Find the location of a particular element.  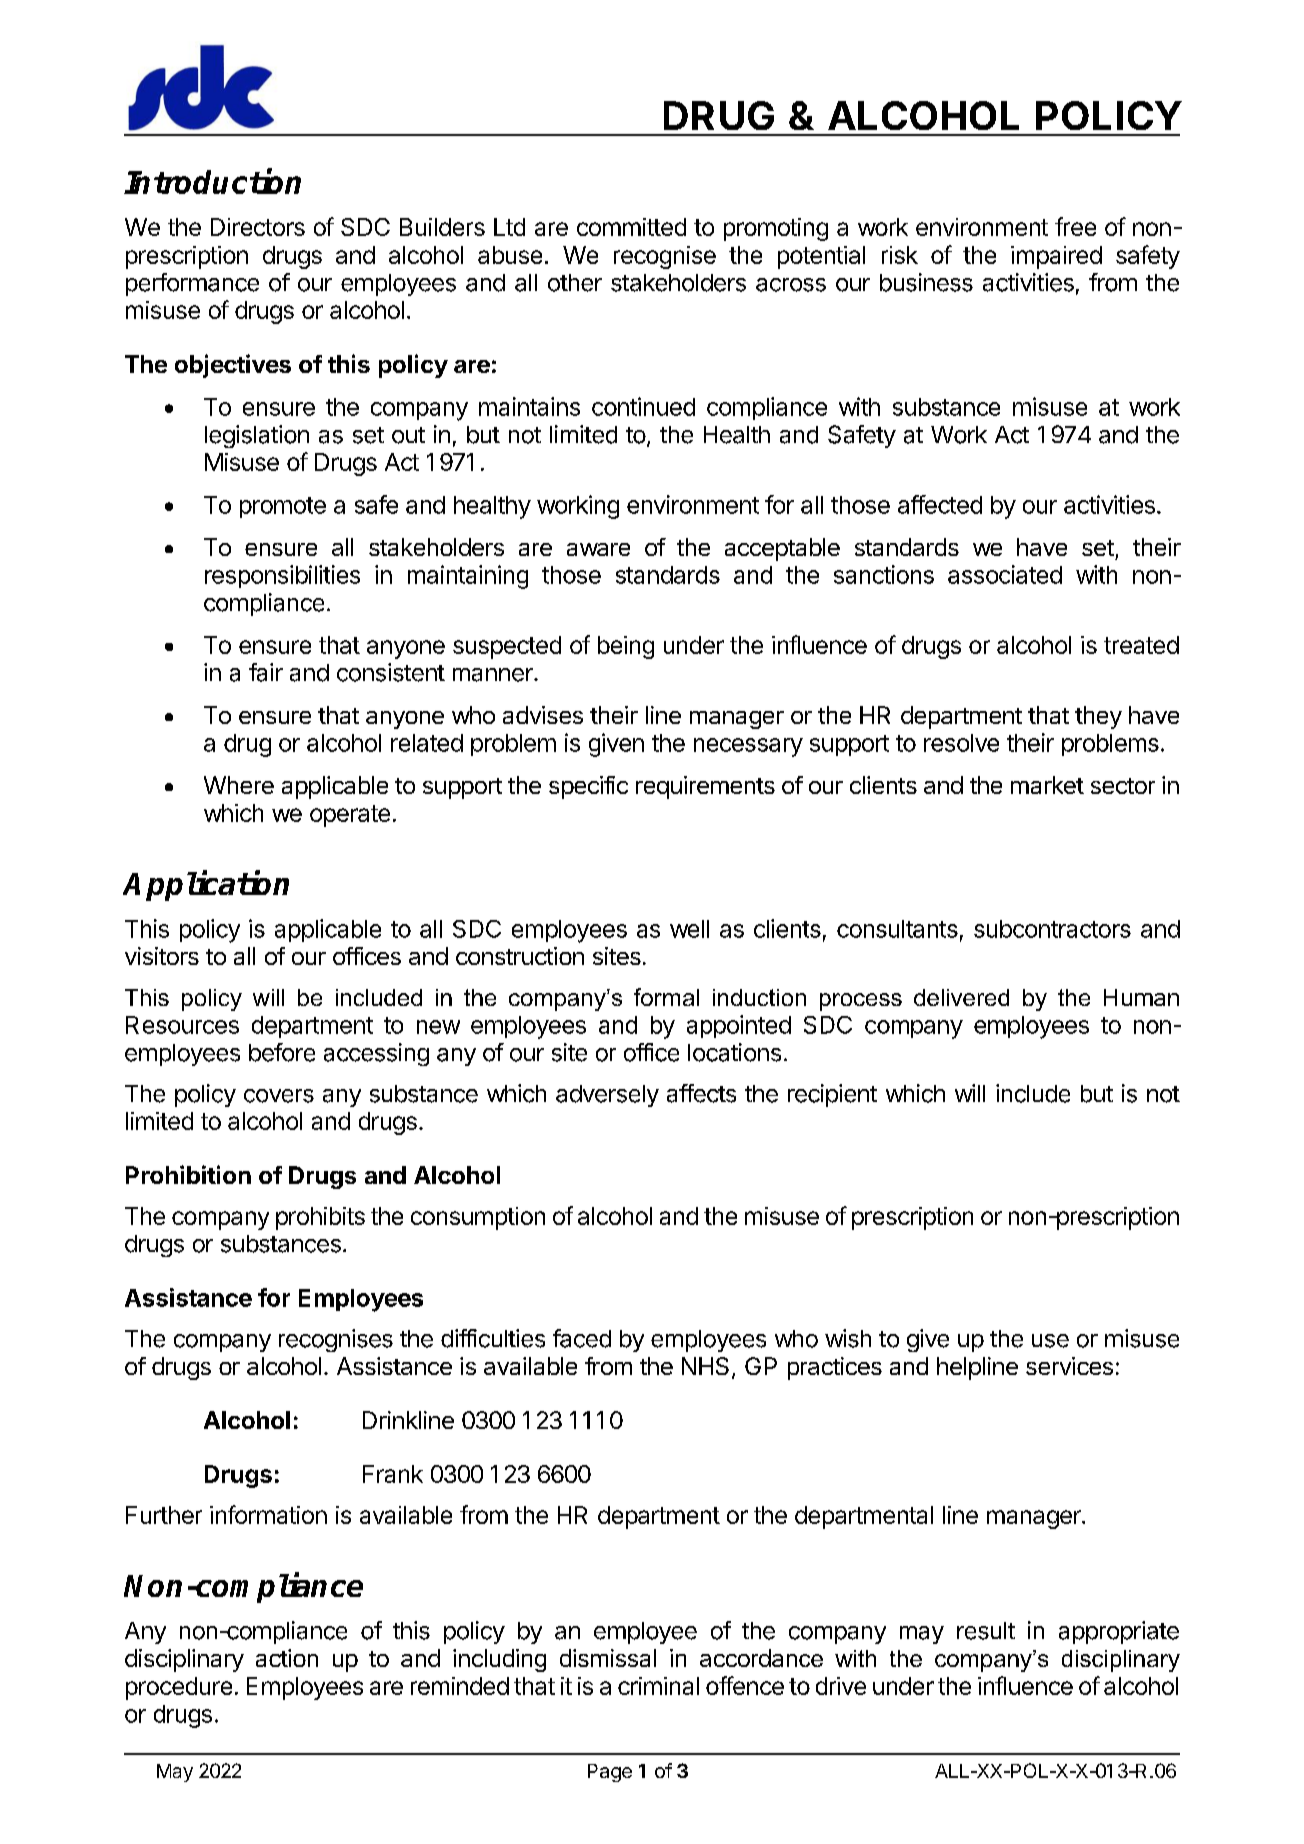

impaired is located at coordinates (1056, 257).
